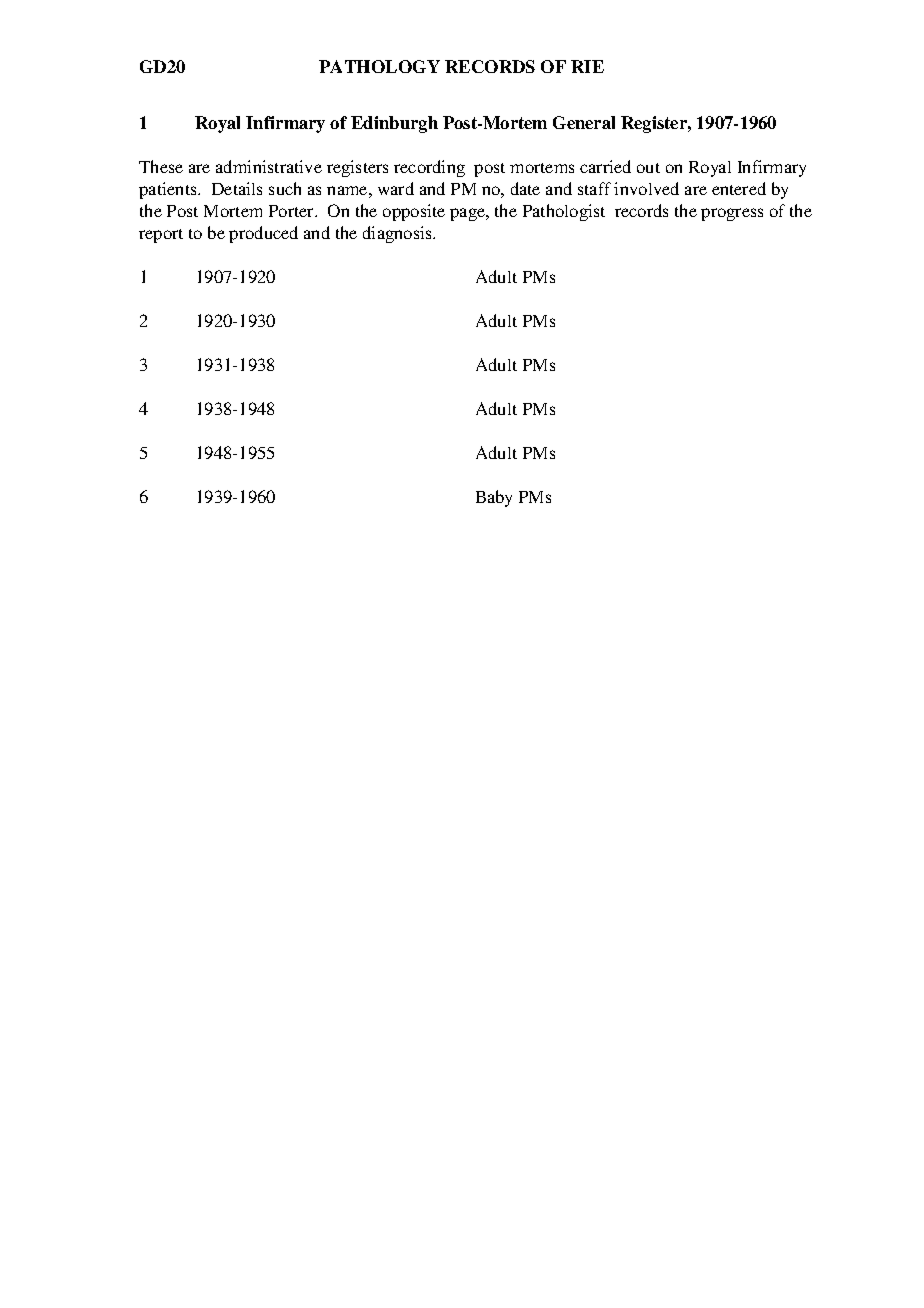  What do you see at coordinates (263, 234) in the image?
I see `produced` at bounding box center [263, 234].
